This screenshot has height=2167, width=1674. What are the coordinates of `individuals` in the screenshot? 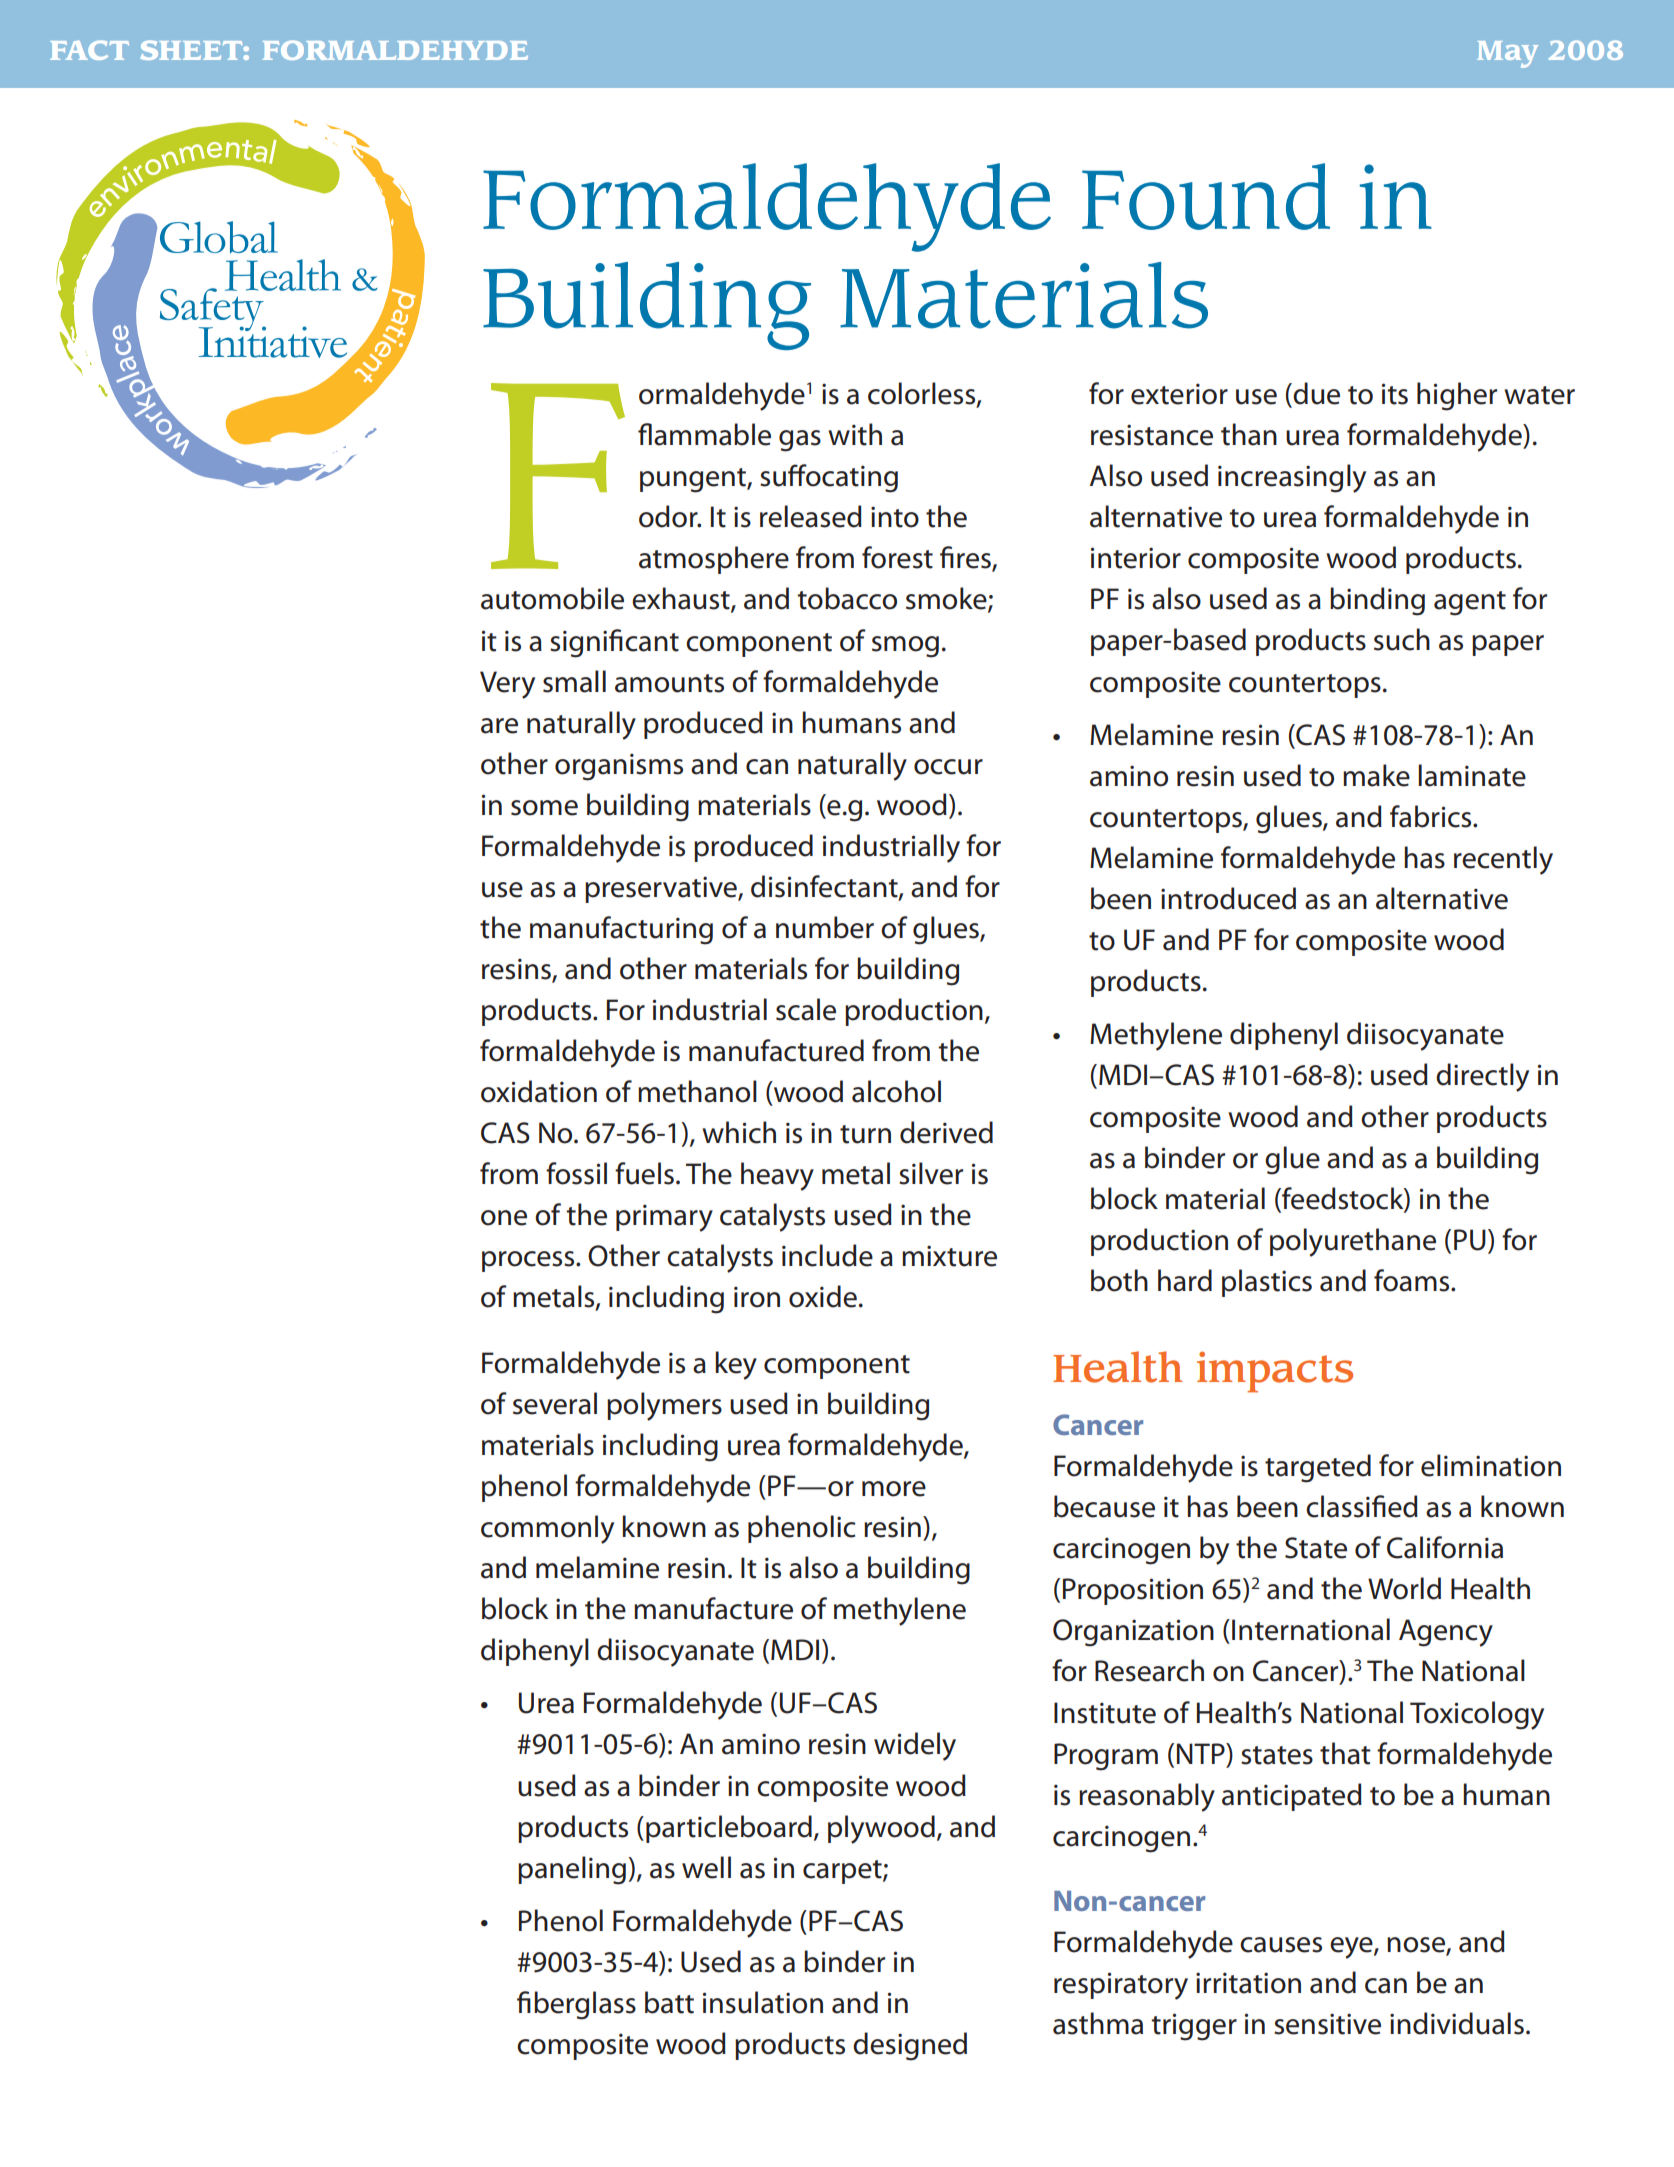 It's located at (1457, 2023).
